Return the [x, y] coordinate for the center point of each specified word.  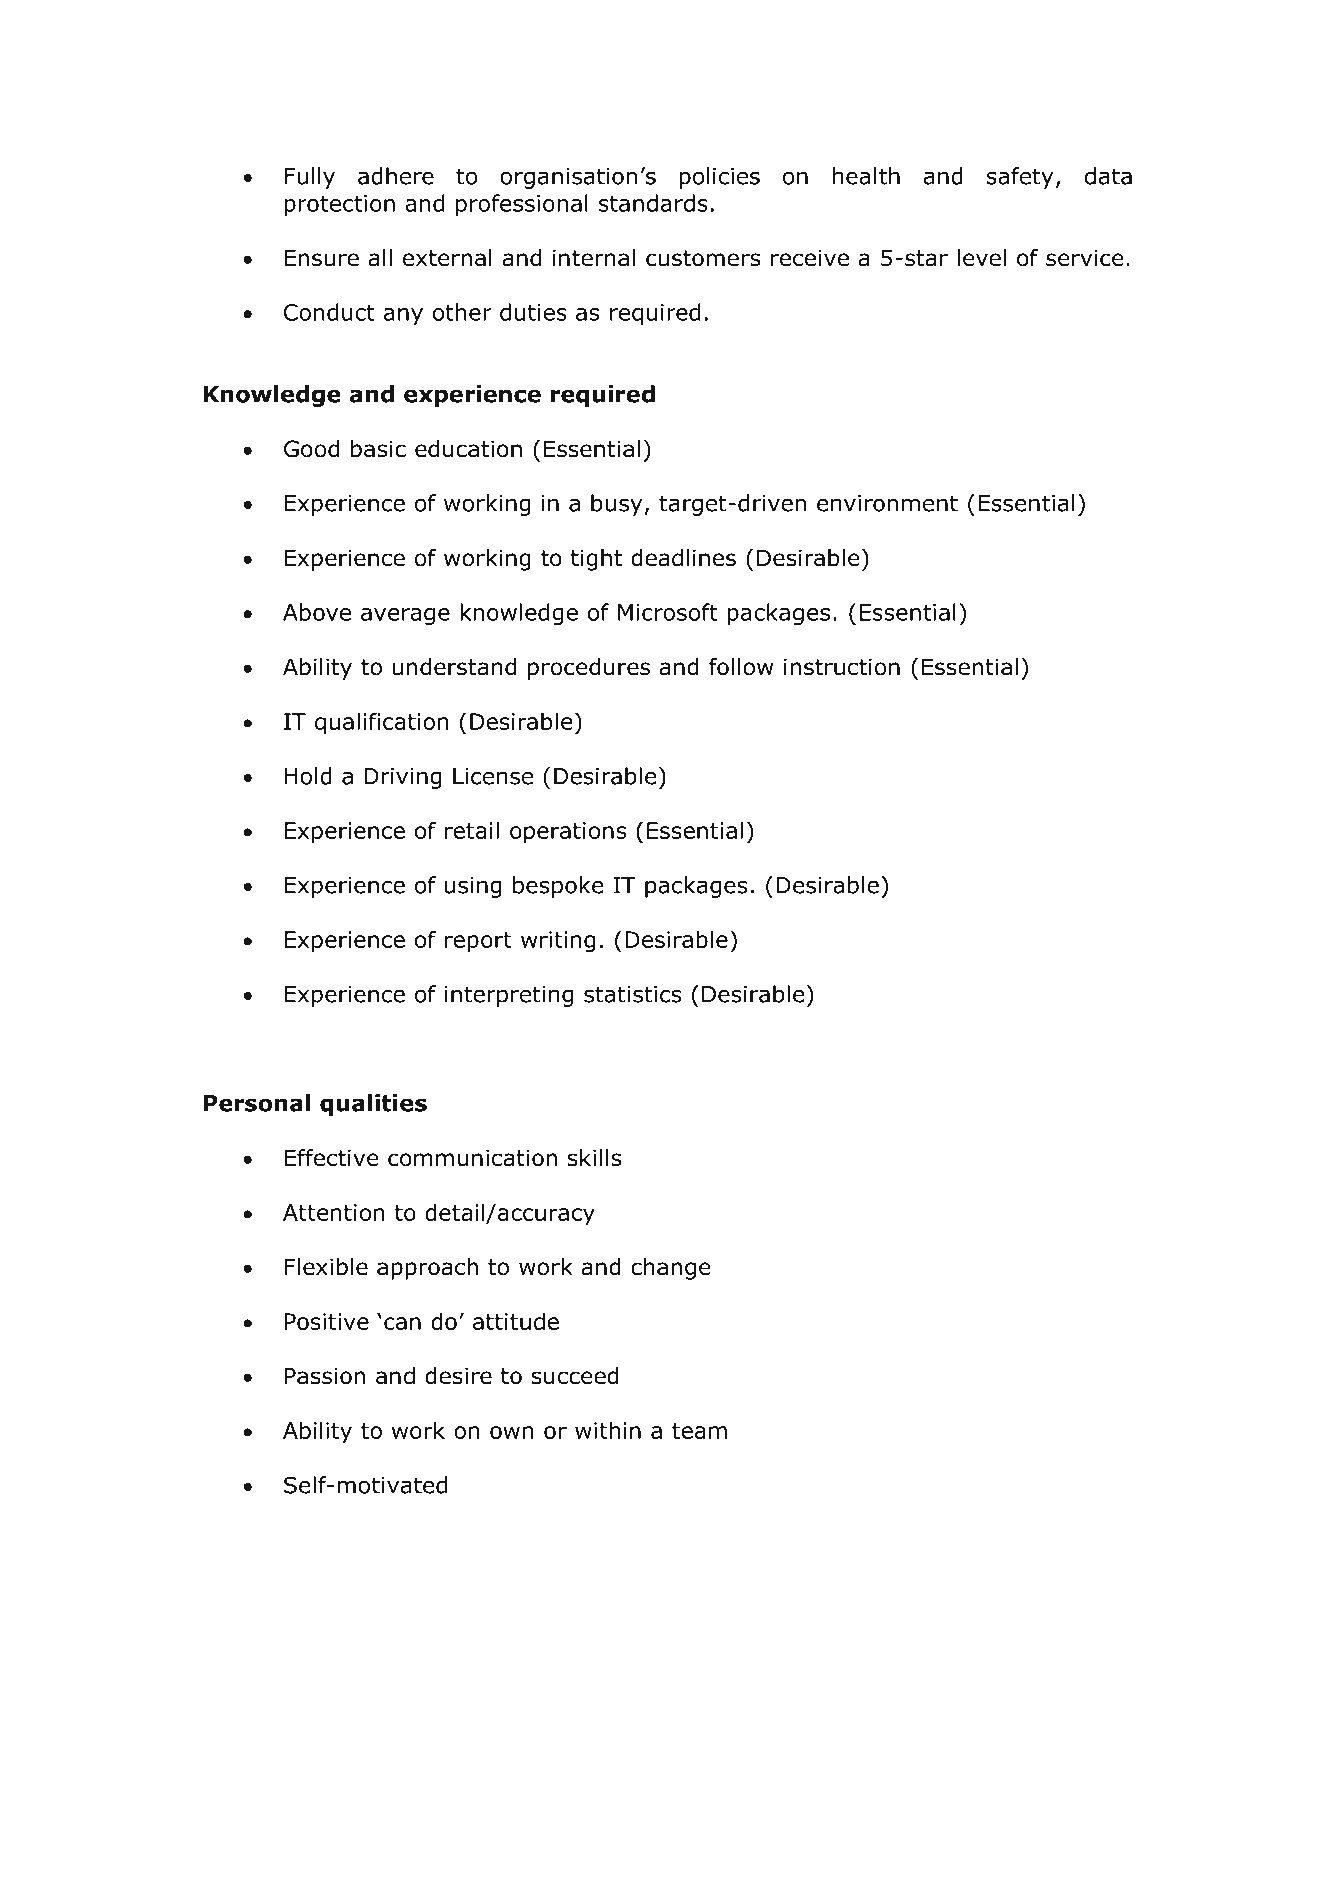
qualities [373, 1105]
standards [653, 203]
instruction [842, 667]
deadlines [683, 558]
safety [1020, 178]
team [699, 1431]
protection [339, 205]
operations [568, 833]
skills [595, 1158]
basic [378, 449]
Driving [403, 778]
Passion [325, 1376]
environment [887, 503]
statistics [632, 994]
